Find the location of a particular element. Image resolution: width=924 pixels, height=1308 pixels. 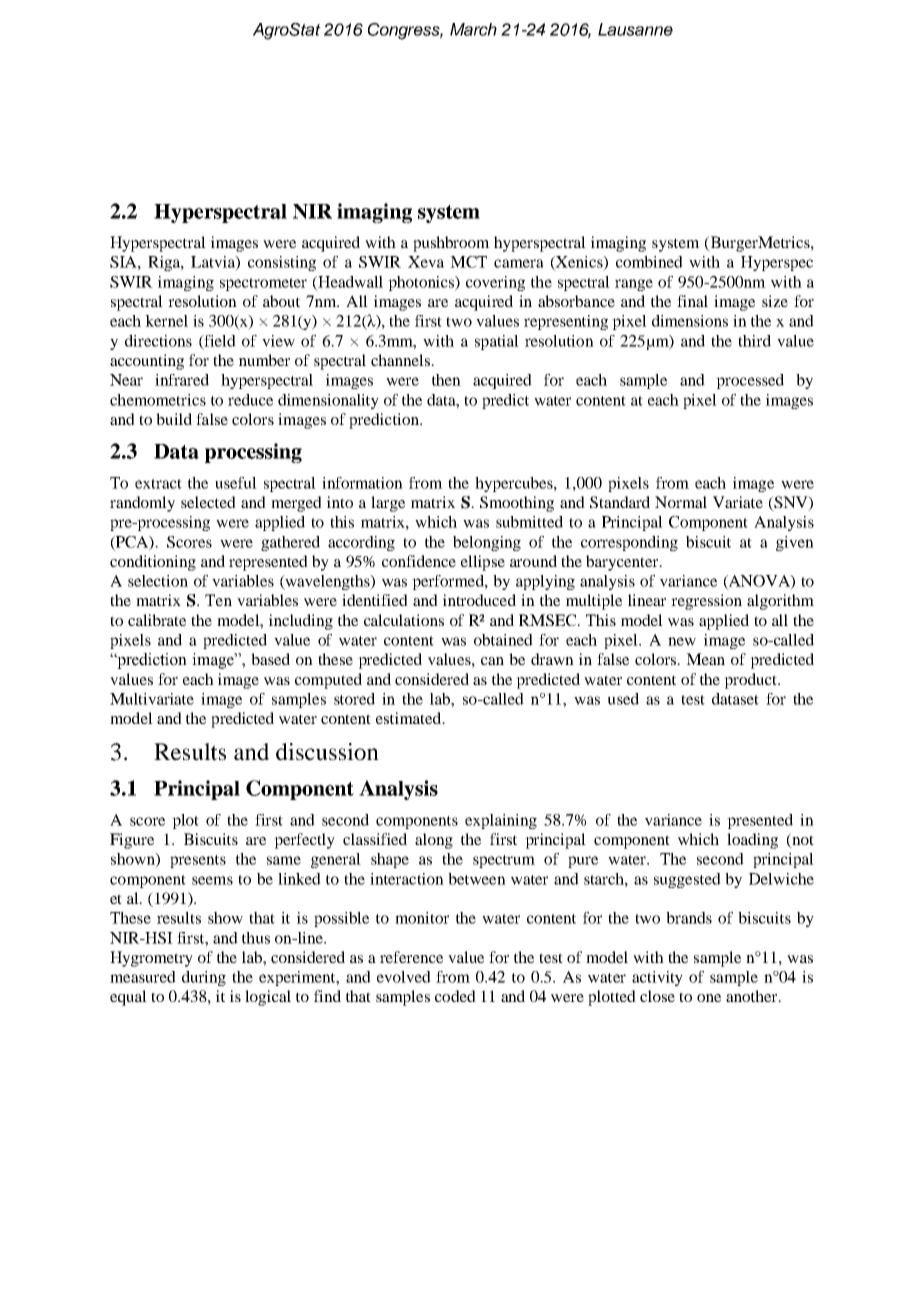

March is located at coordinates (473, 29).
